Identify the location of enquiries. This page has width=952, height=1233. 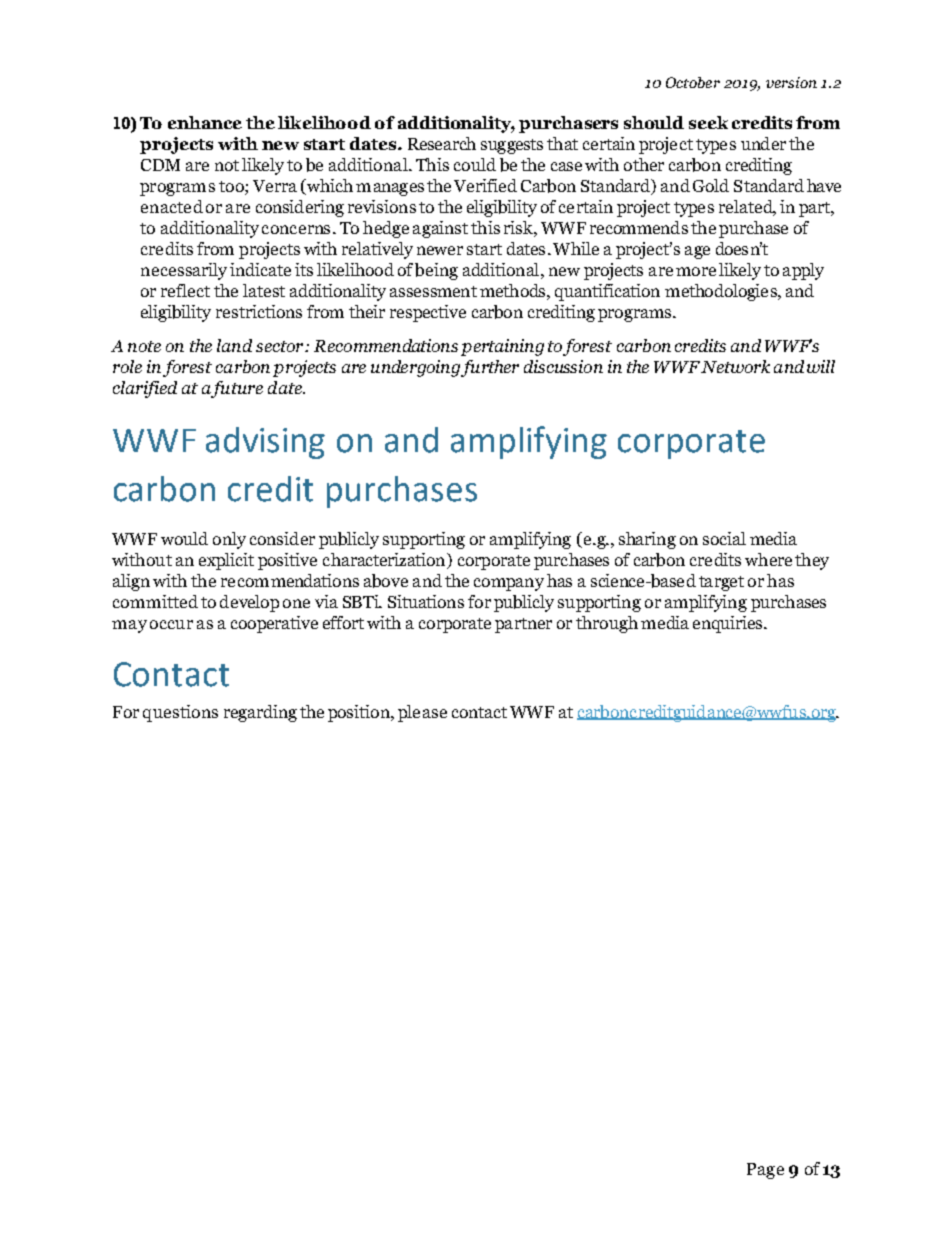
(729, 624).
